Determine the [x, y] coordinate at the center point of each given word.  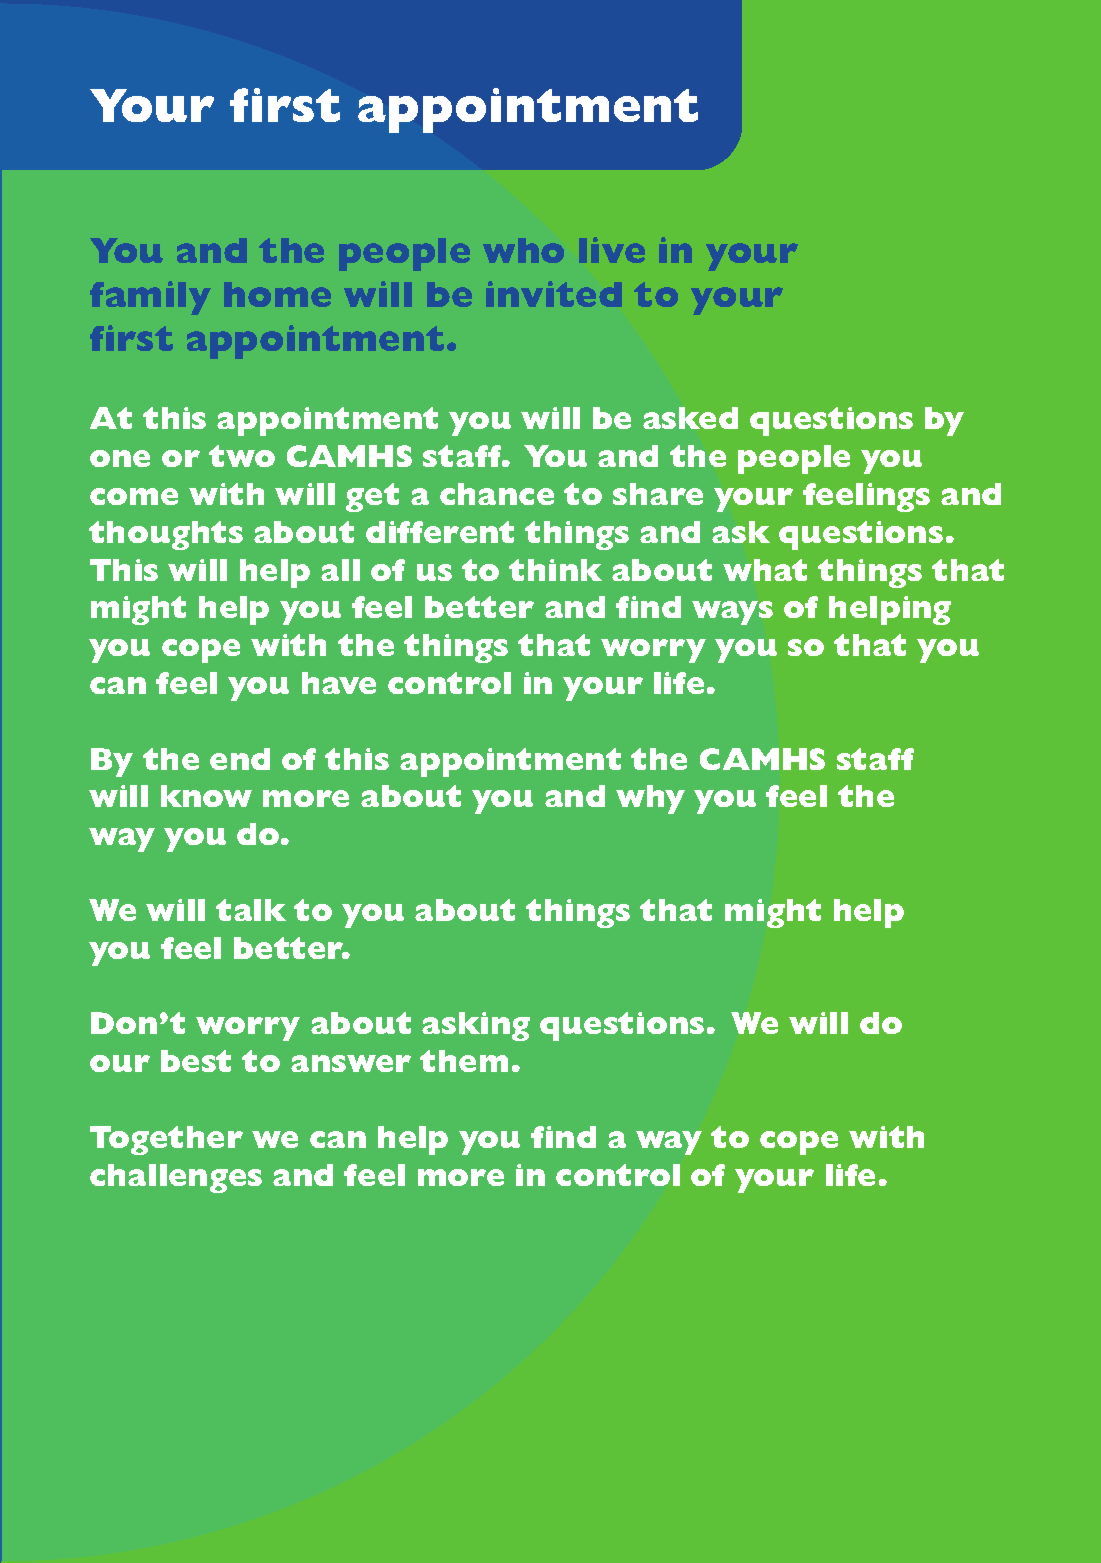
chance [497, 494]
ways [732, 613]
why [650, 799]
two [242, 456]
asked [690, 418]
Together [166, 1140]
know [206, 796]
